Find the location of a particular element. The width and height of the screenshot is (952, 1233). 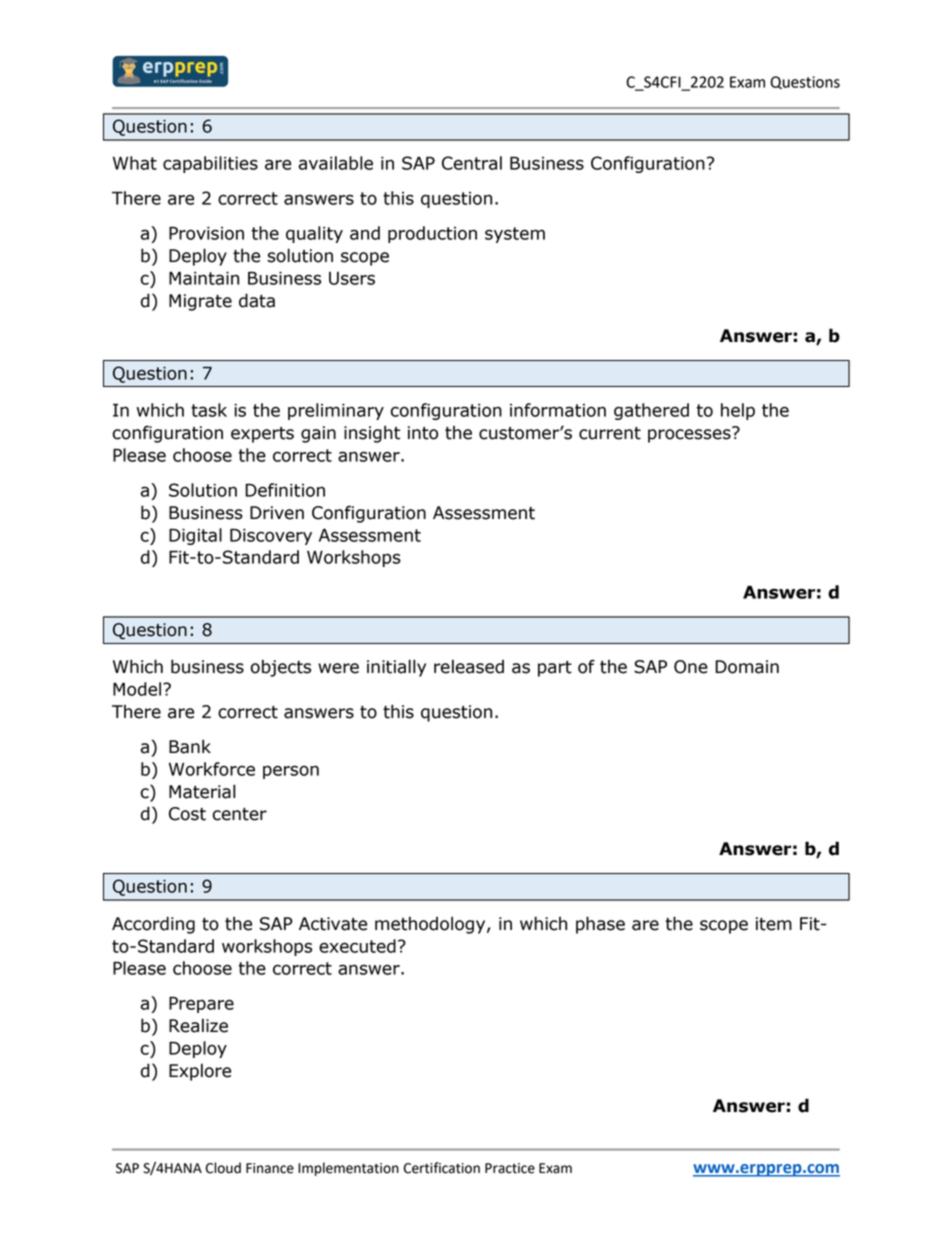

into is located at coordinates (423, 433).
